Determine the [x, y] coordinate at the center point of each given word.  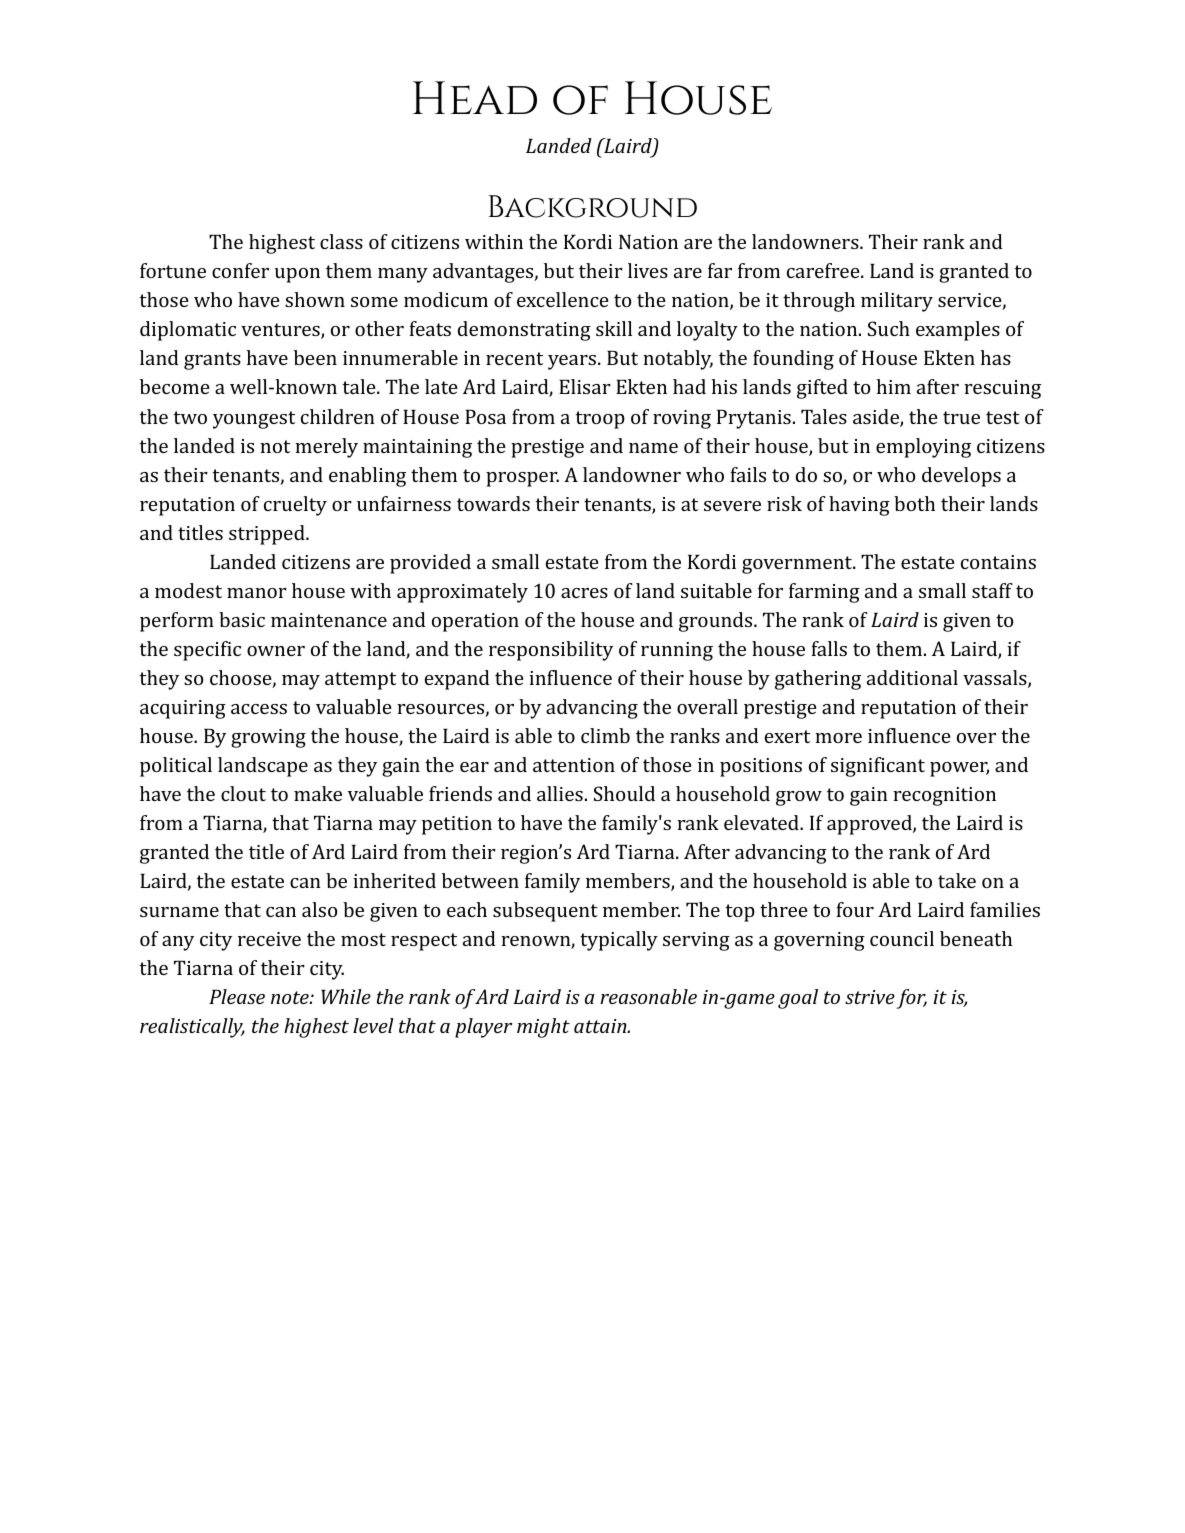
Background [592, 206]
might [543, 1028]
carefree [824, 270]
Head [475, 97]
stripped [268, 535]
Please [237, 996]
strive [870, 997]
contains [998, 562]
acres [584, 593]
